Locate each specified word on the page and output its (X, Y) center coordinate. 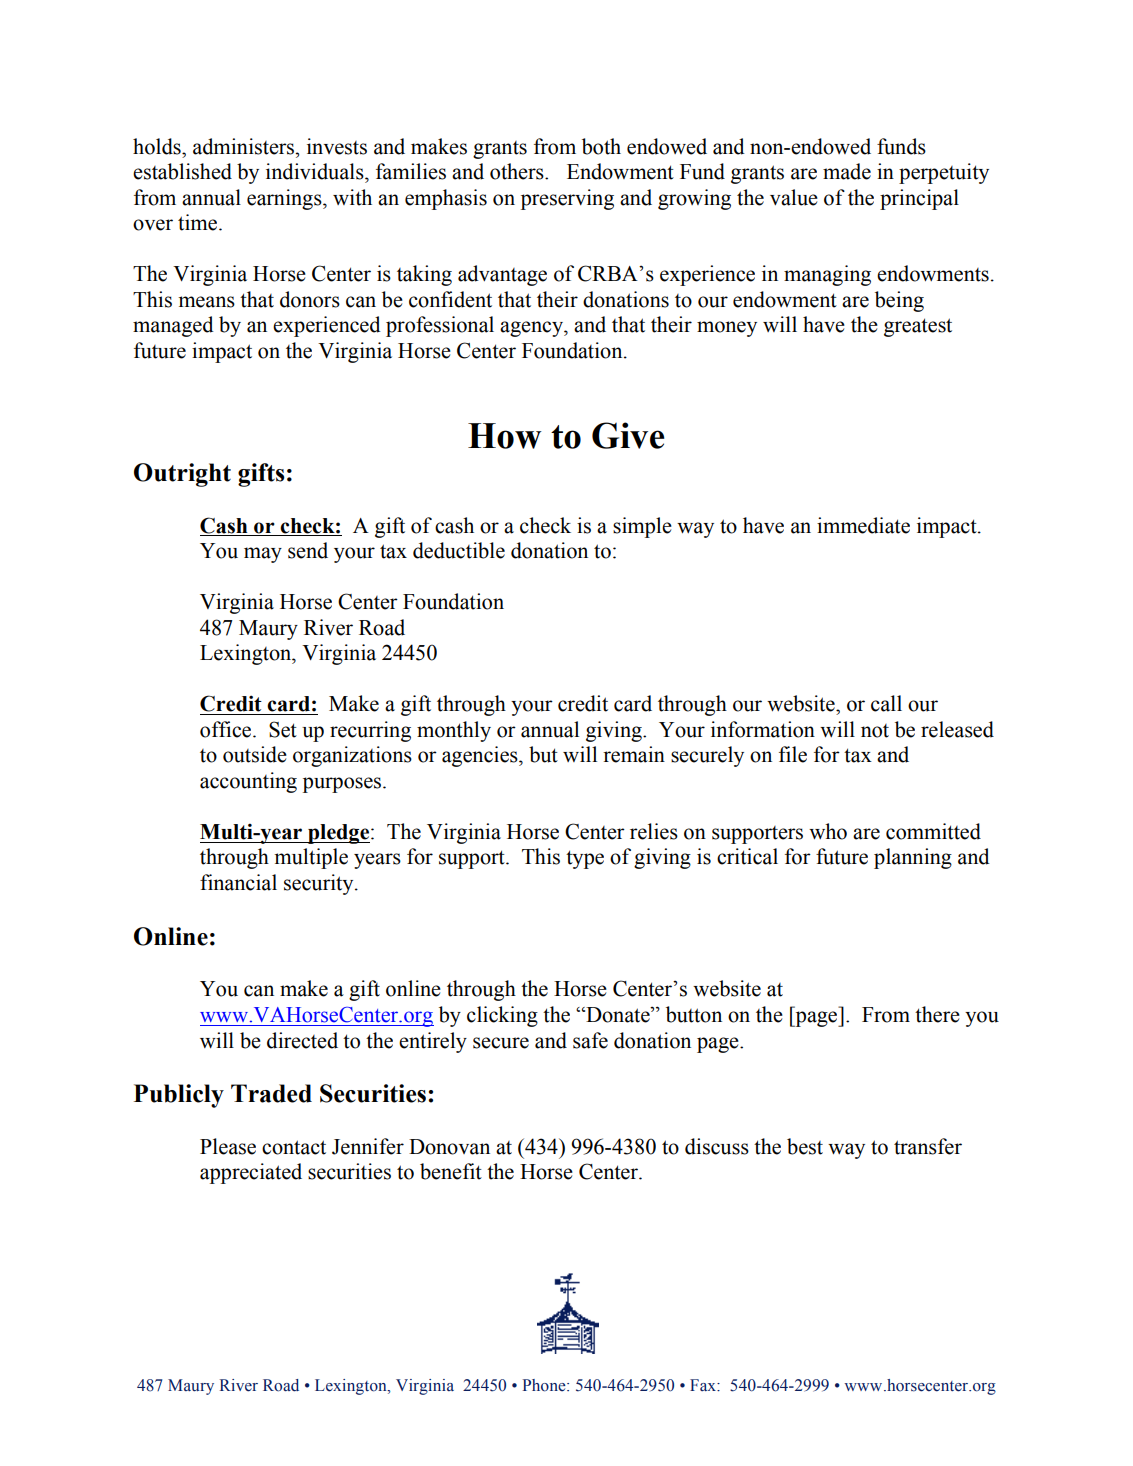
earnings (285, 199)
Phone (545, 1385)
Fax (704, 1385)
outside (255, 754)
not (875, 731)
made (847, 171)
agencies (481, 756)
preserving (567, 199)
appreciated (251, 1173)
